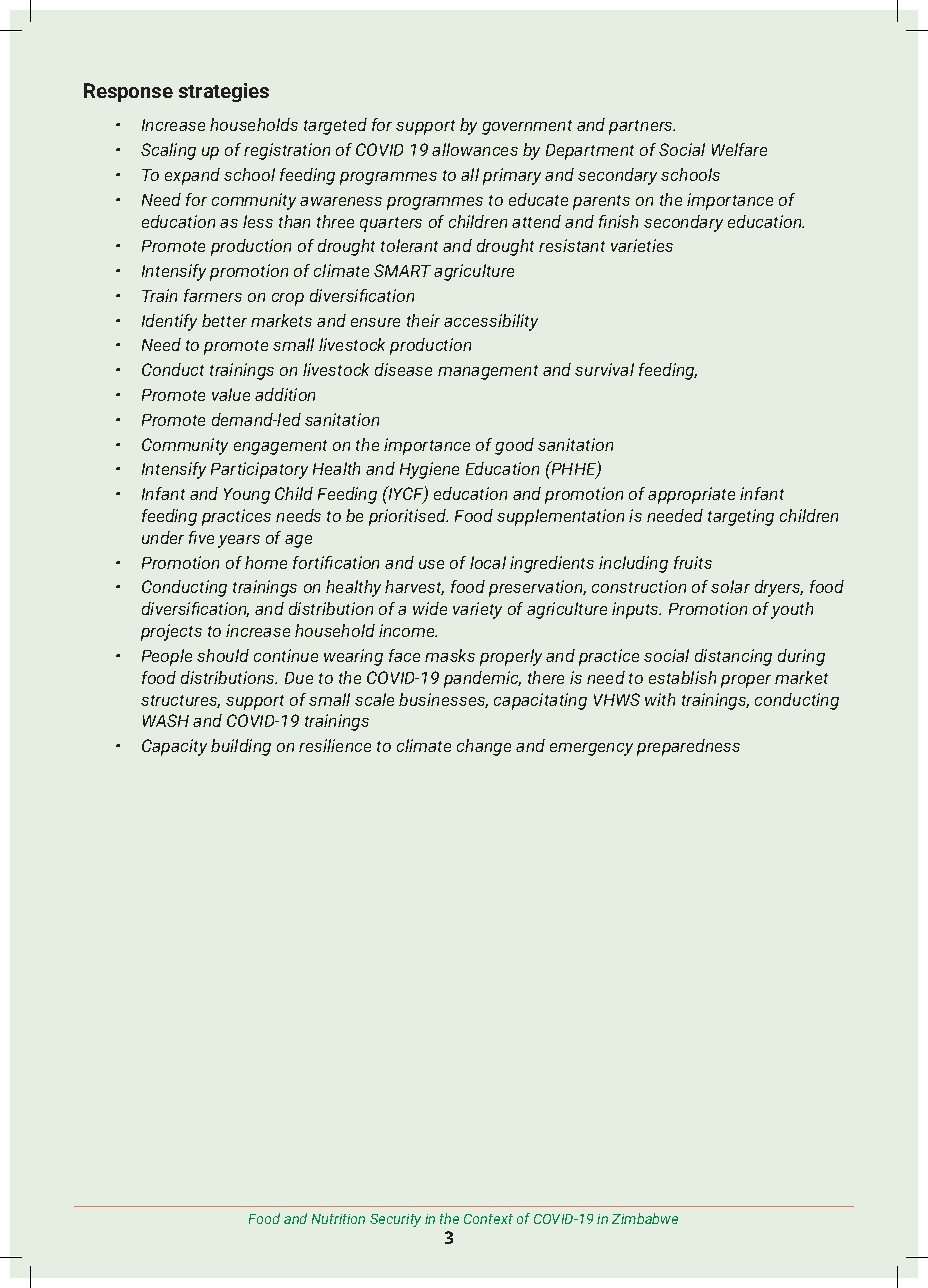  I want to click on strategies, so click(224, 92).
